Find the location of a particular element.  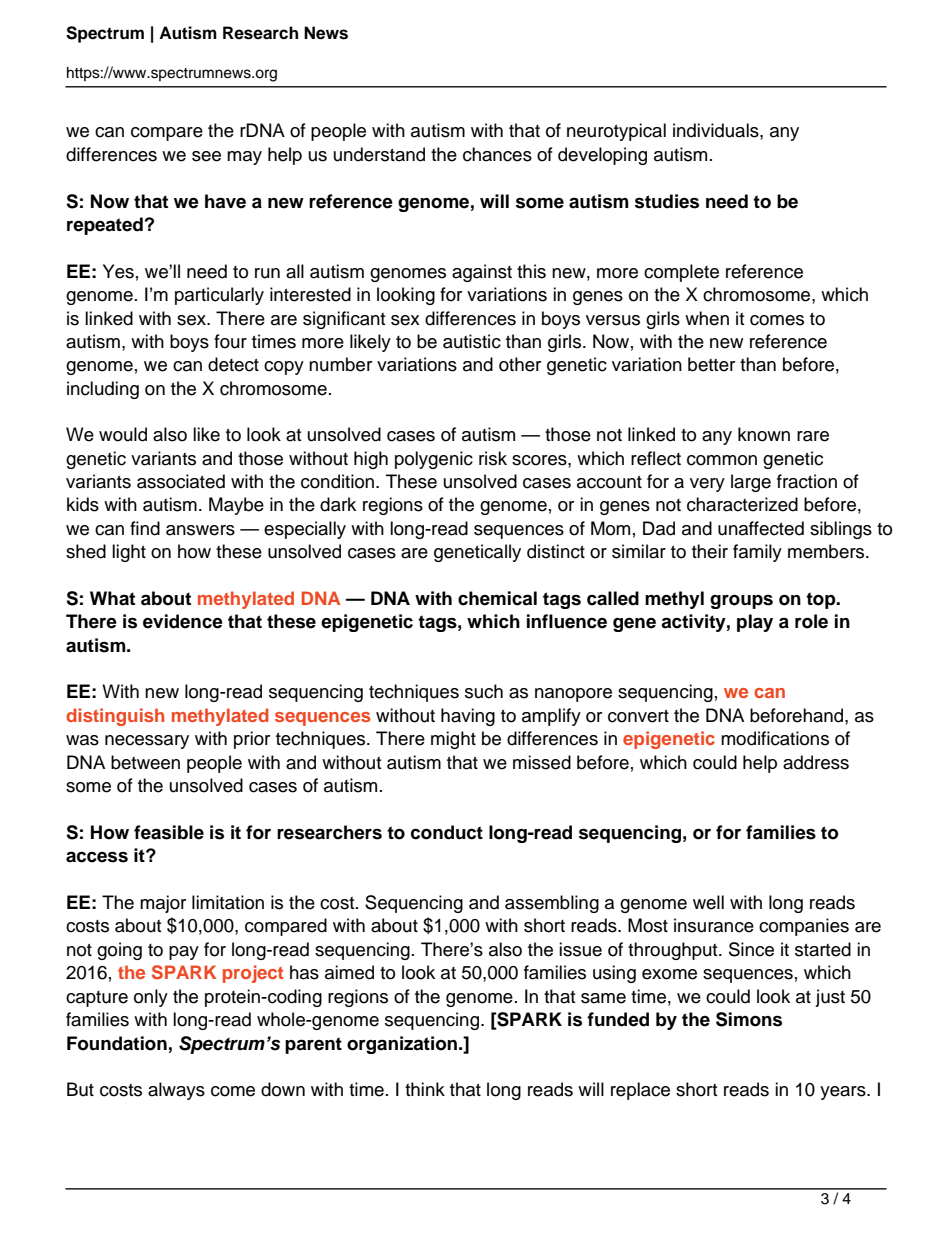

feasible is located at coordinates (169, 832).
